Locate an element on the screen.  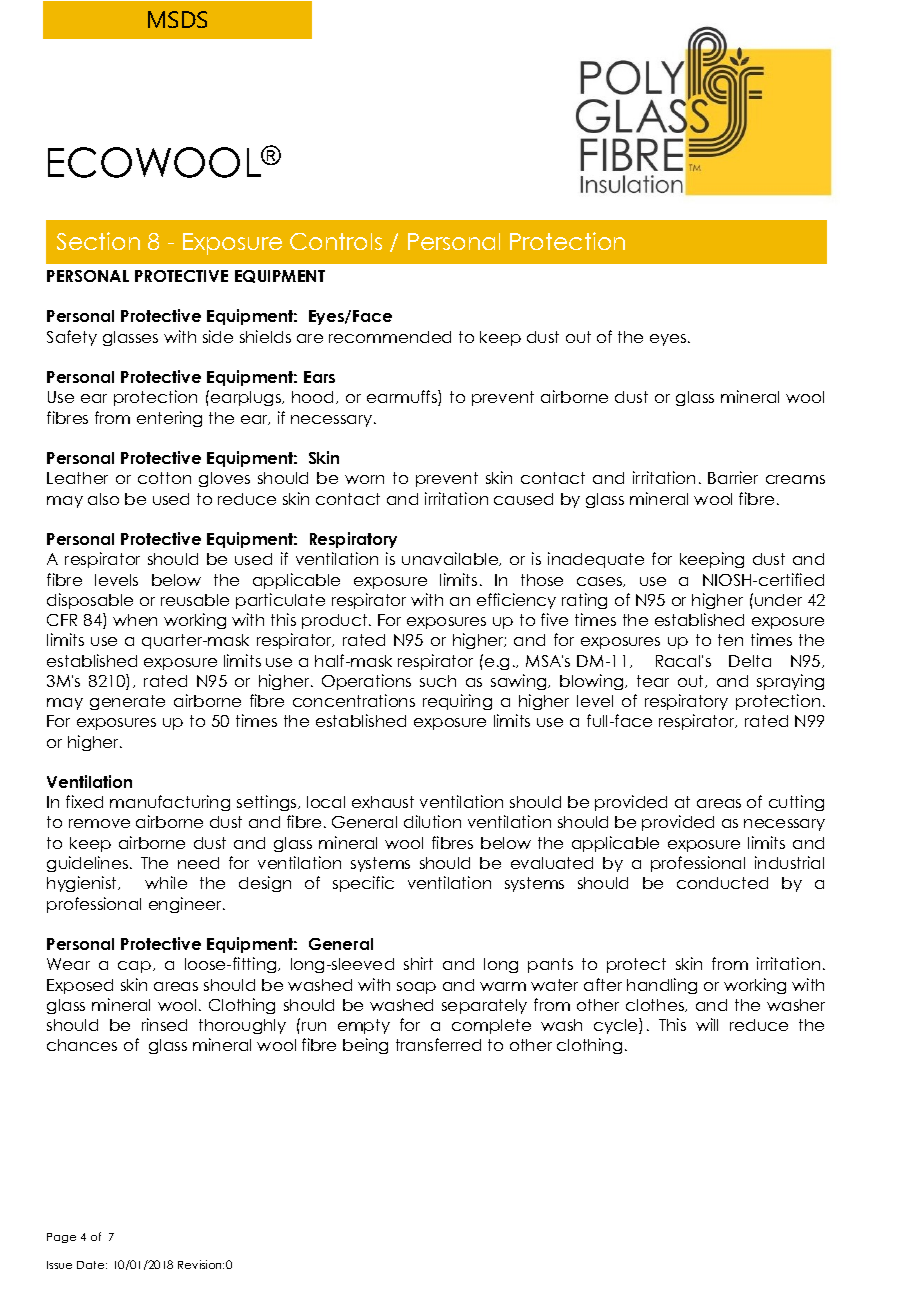
MSDS is located at coordinates (177, 19).
